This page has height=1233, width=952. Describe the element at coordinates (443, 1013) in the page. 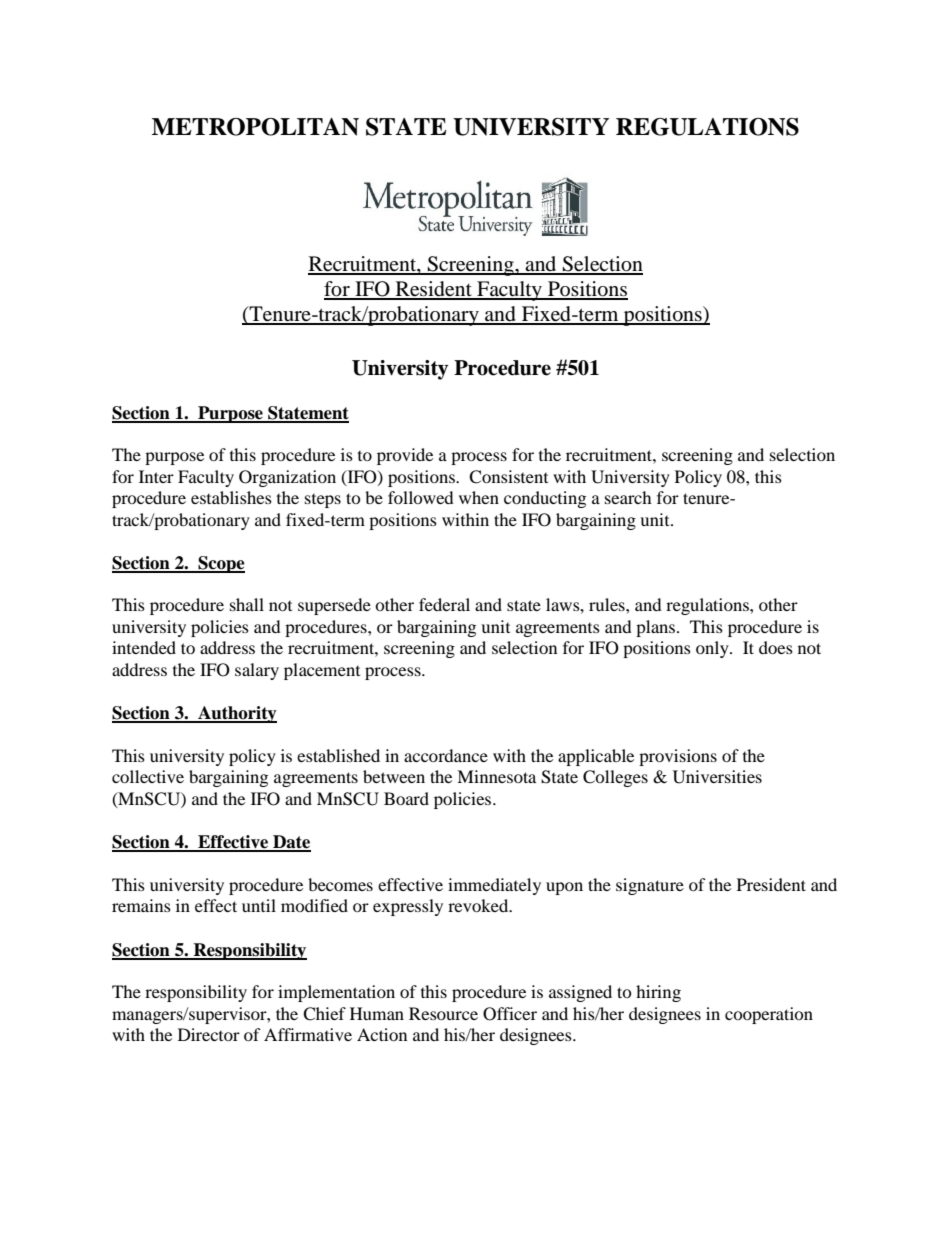

I see `Resource` at that location.
